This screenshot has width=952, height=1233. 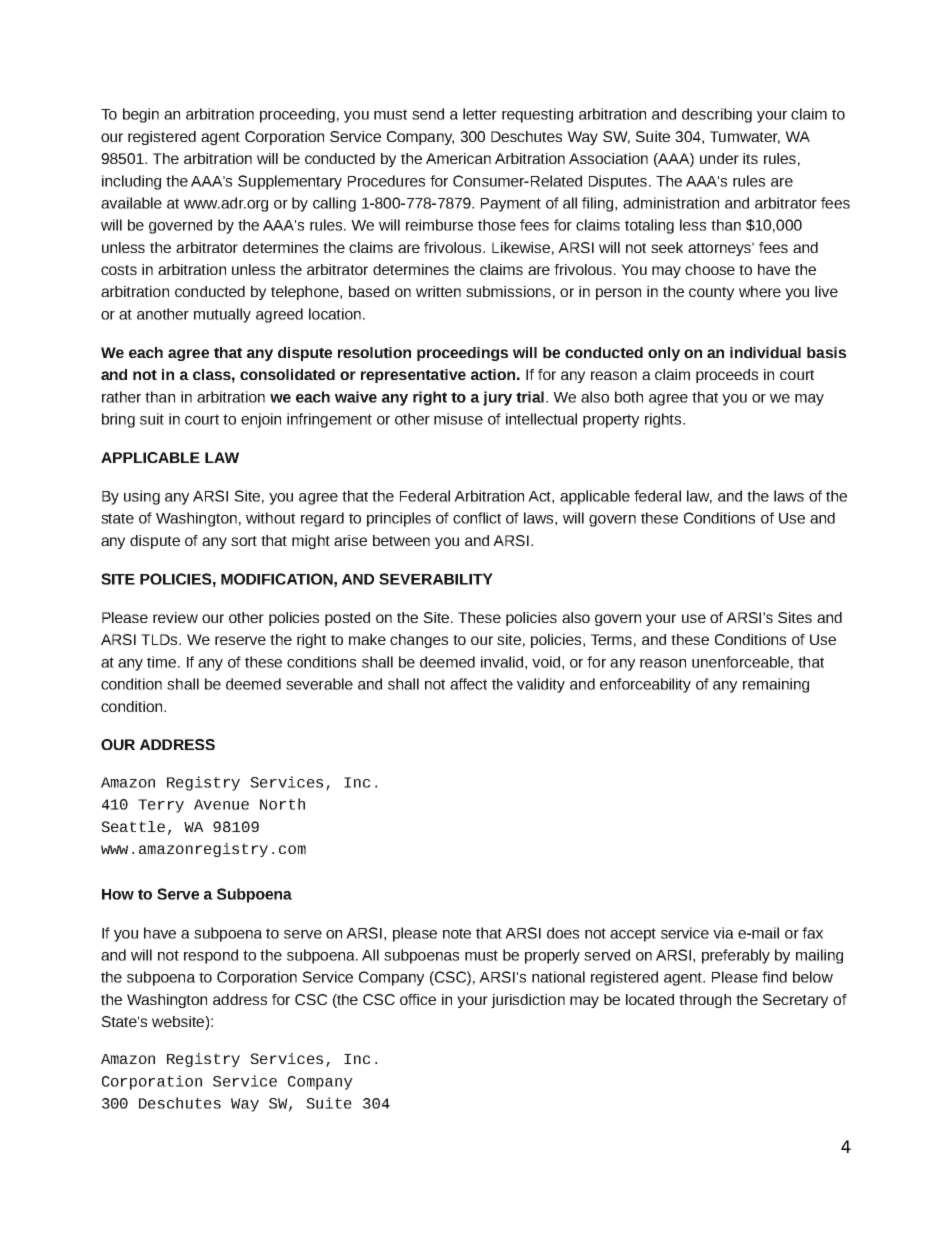 What do you see at coordinates (244, 541) in the screenshot?
I see `sort` at bounding box center [244, 541].
